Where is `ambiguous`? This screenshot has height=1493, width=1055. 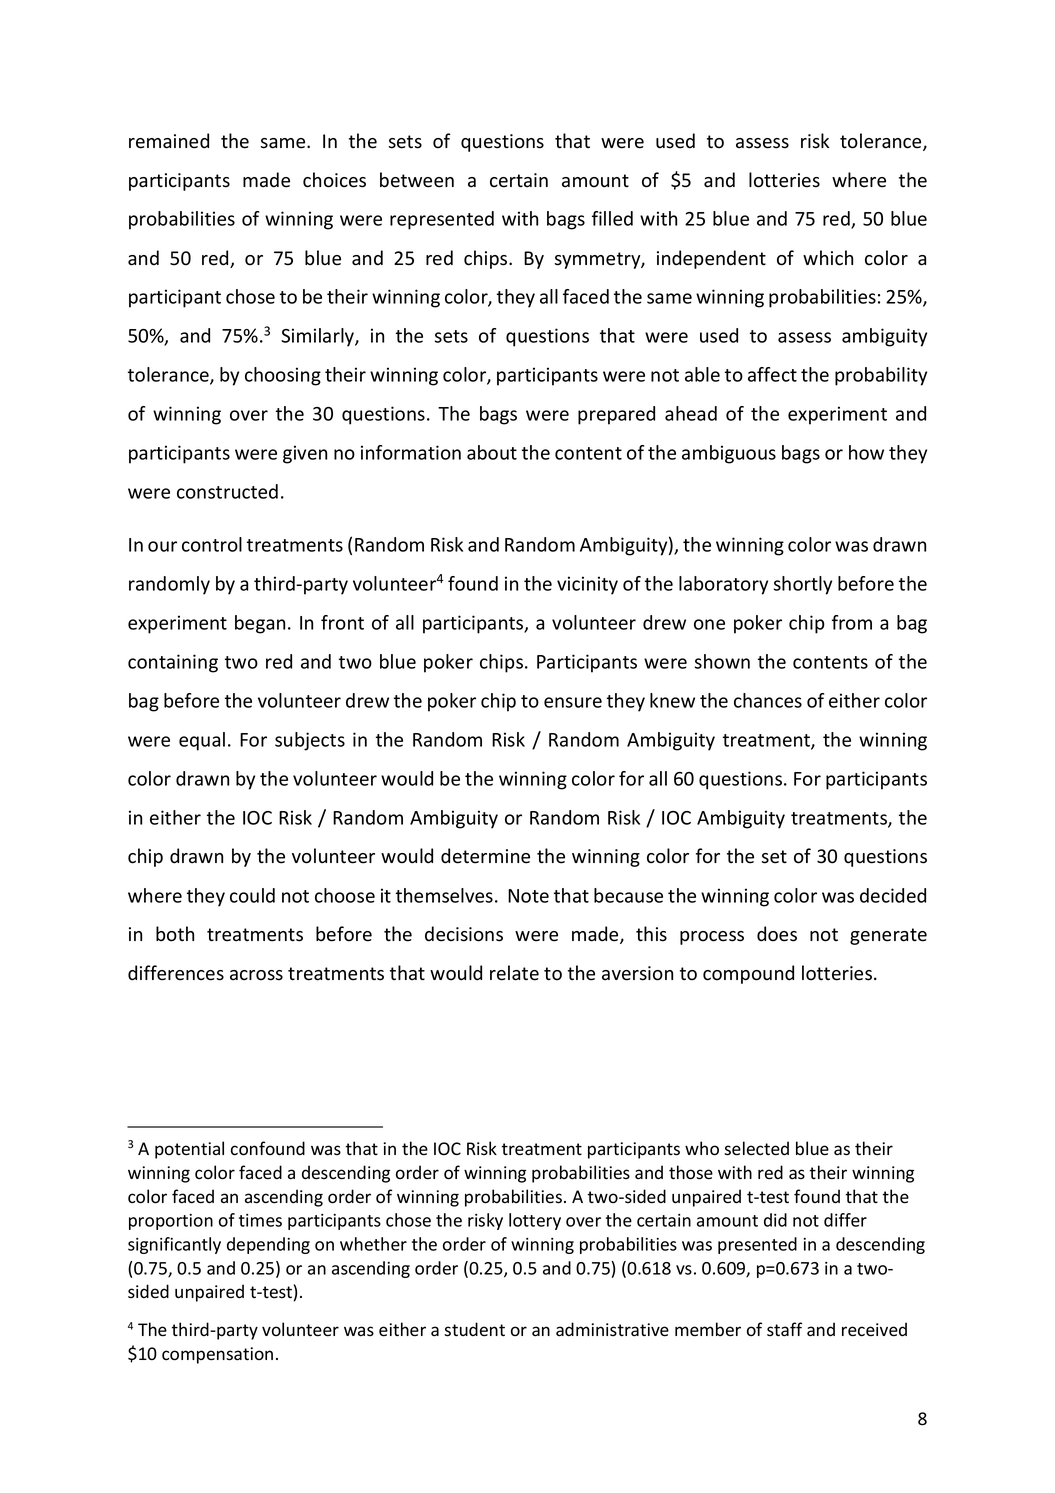 ambiguous is located at coordinates (729, 454).
